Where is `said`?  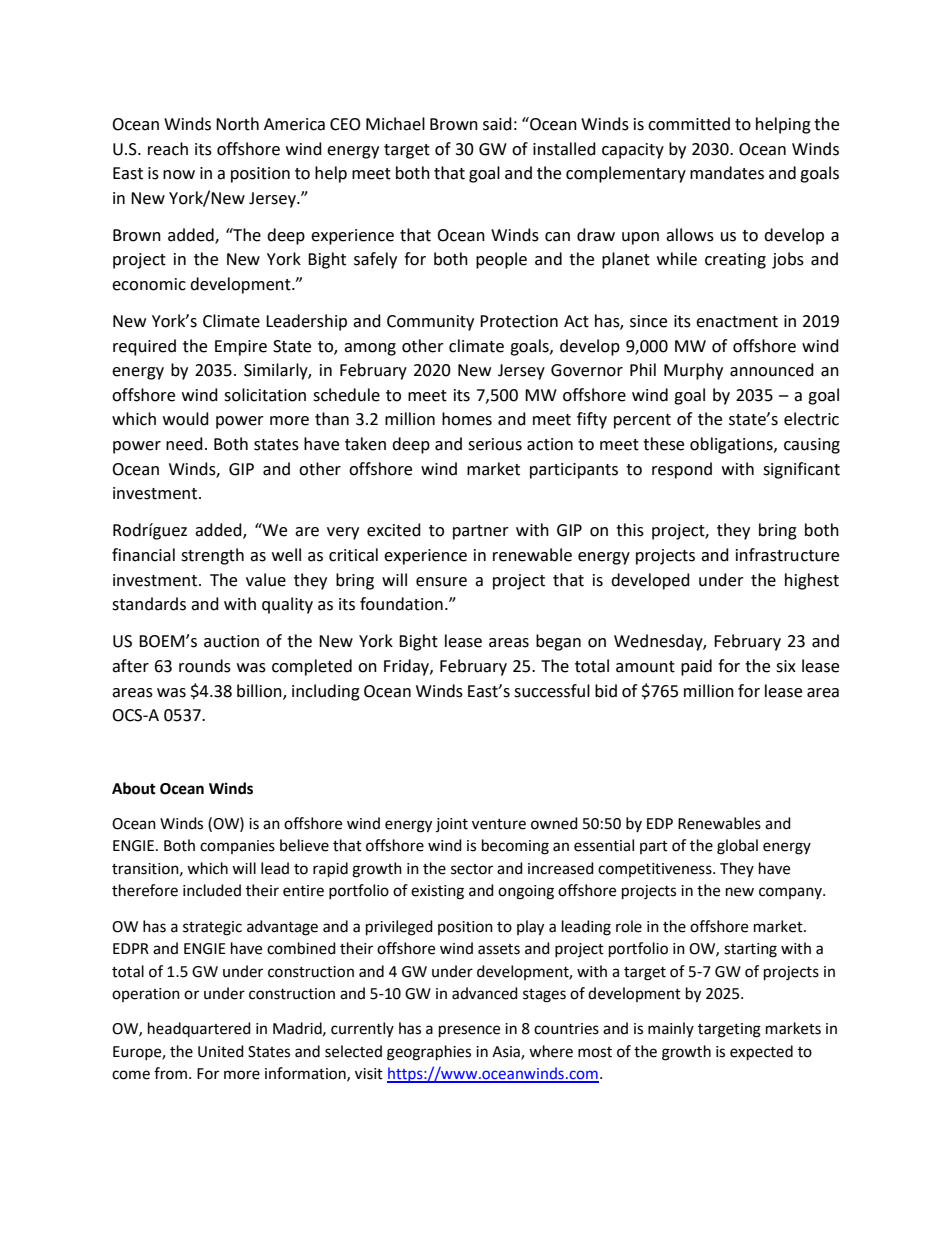 said is located at coordinates (497, 124).
